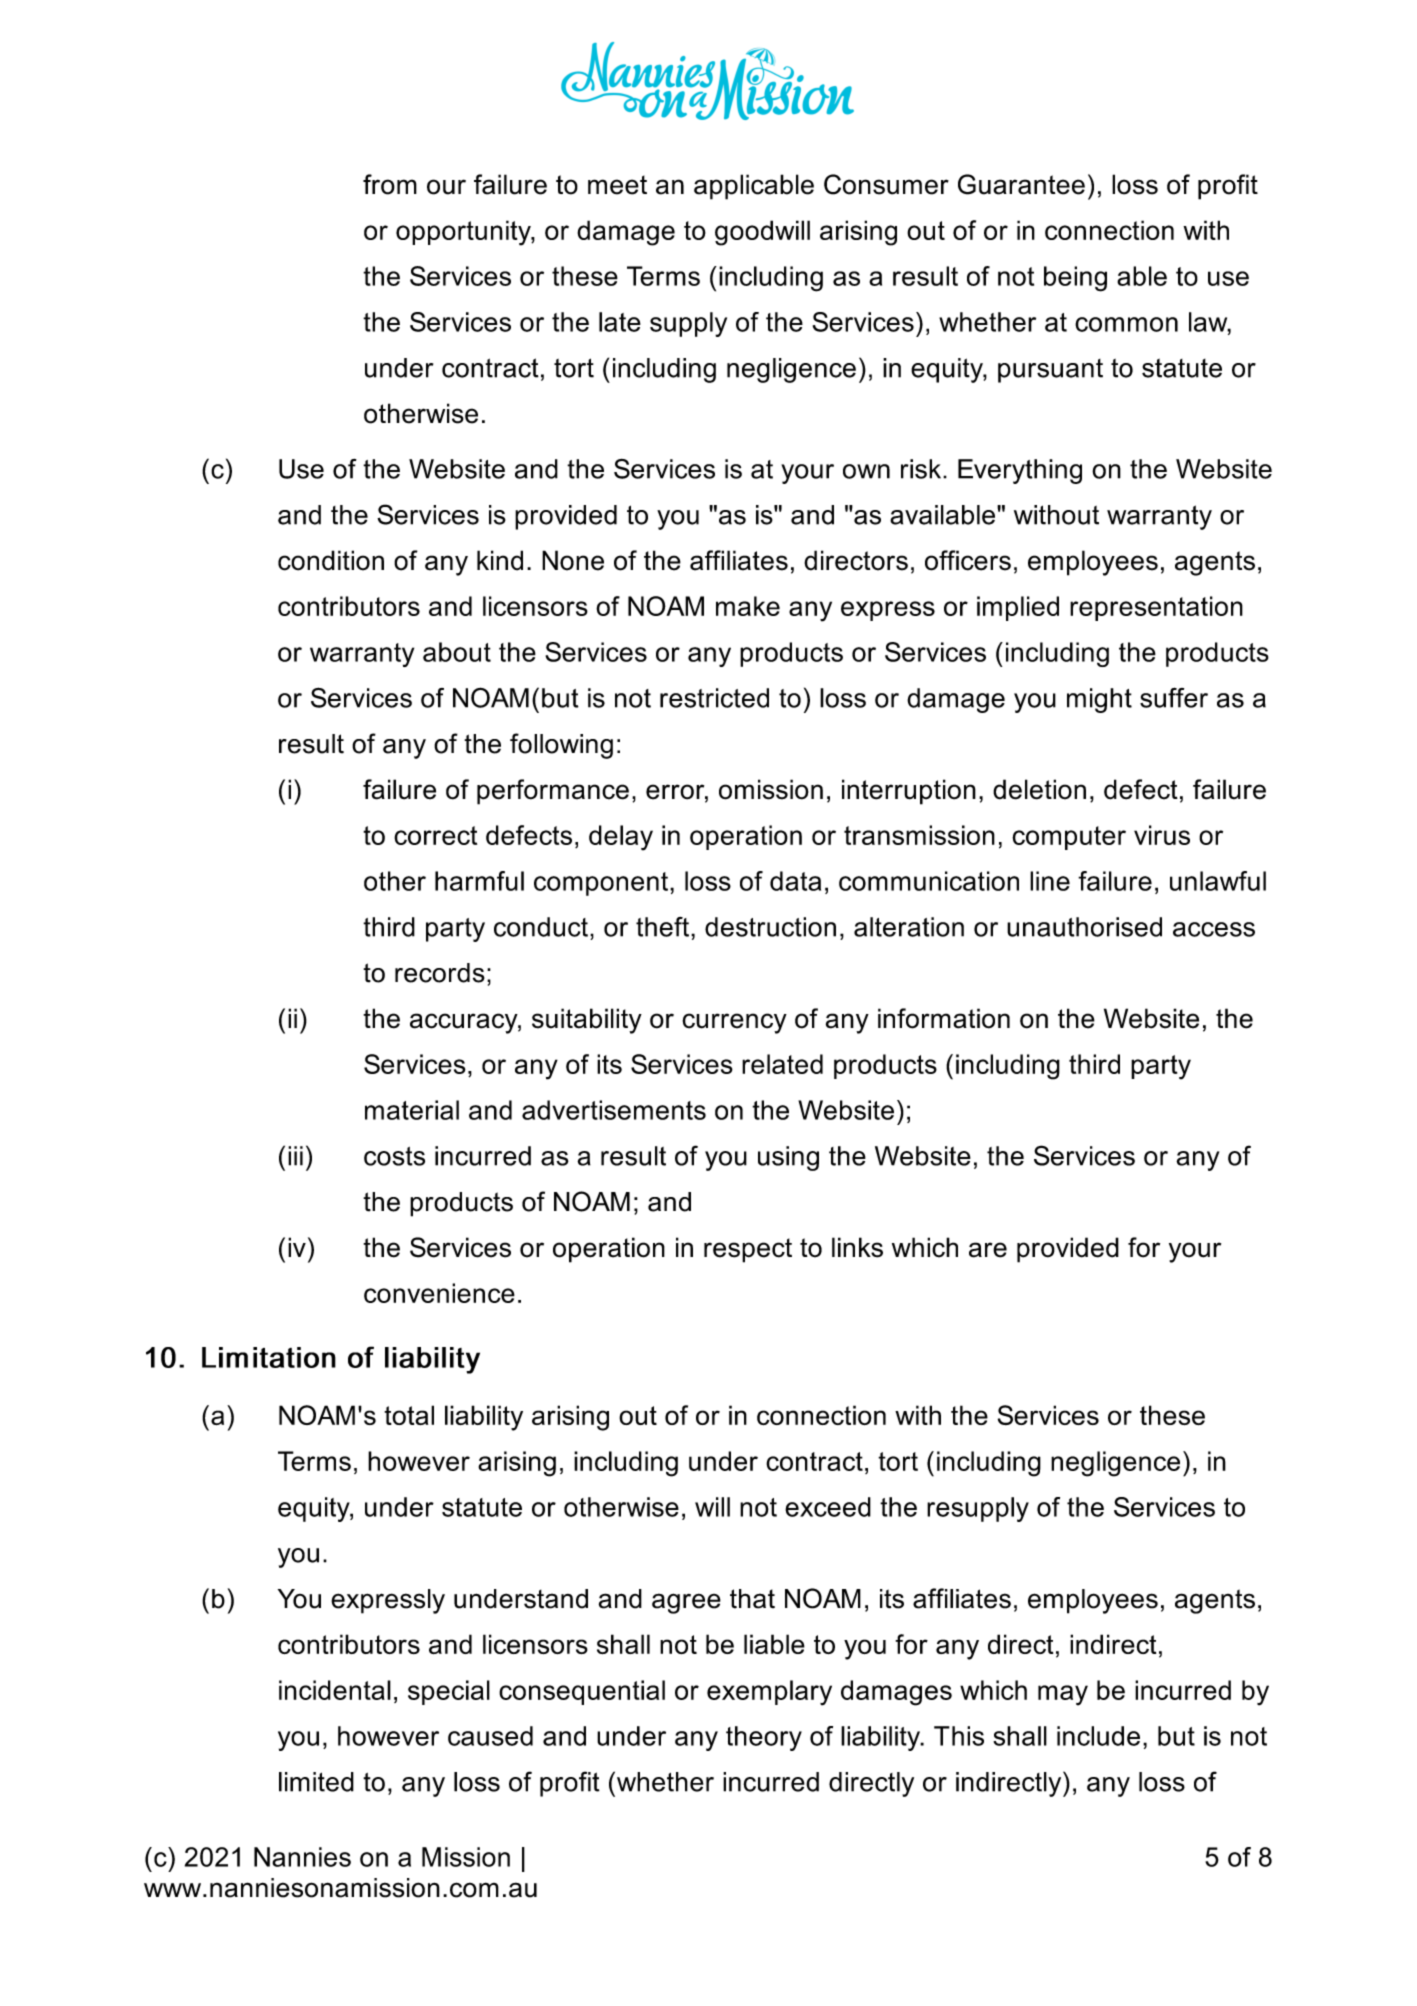  Describe the element at coordinates (764, 1738) in the screenshot. I see `theory` at that location.
